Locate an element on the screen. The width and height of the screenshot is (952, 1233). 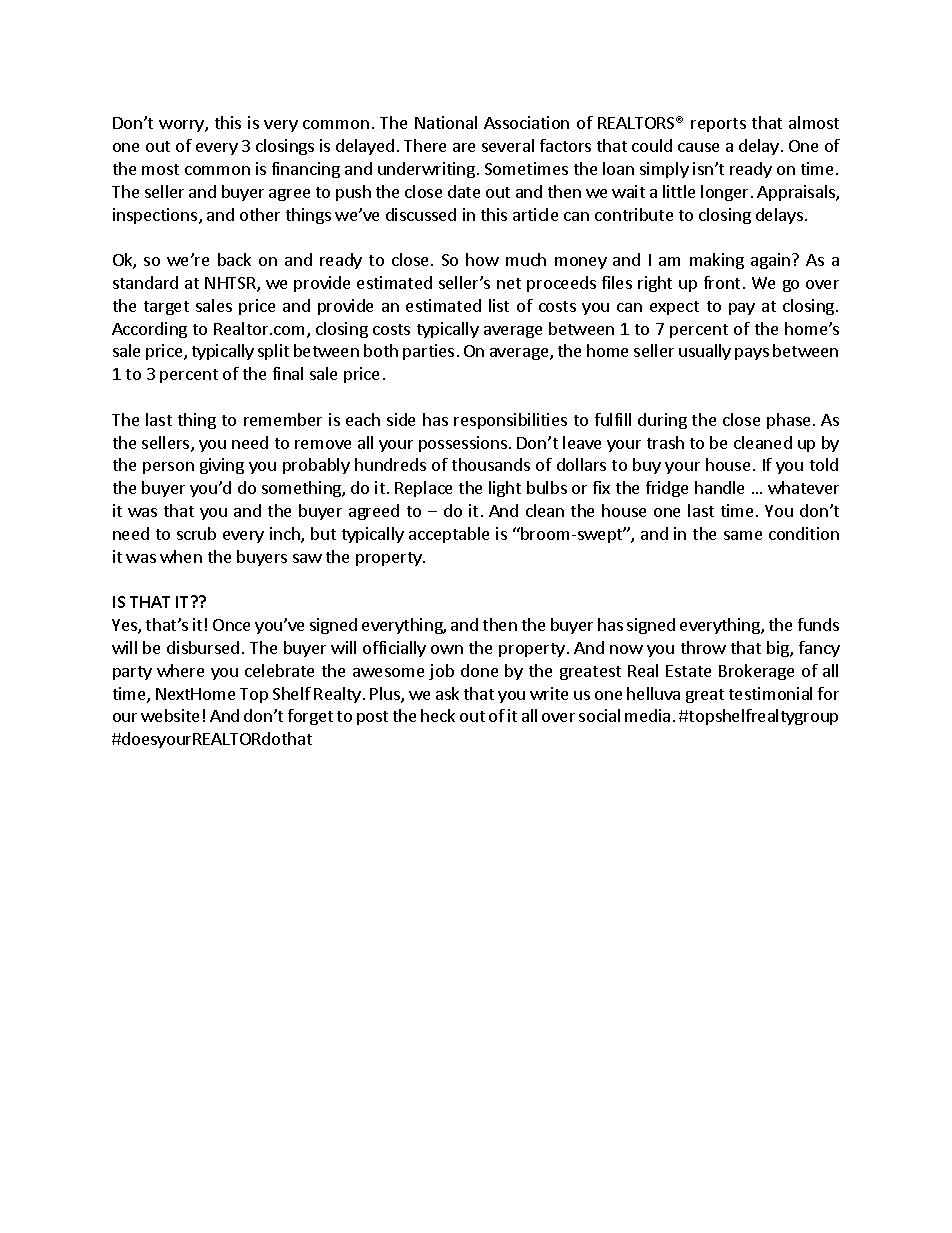
list is located at coordinates (499, 305).
